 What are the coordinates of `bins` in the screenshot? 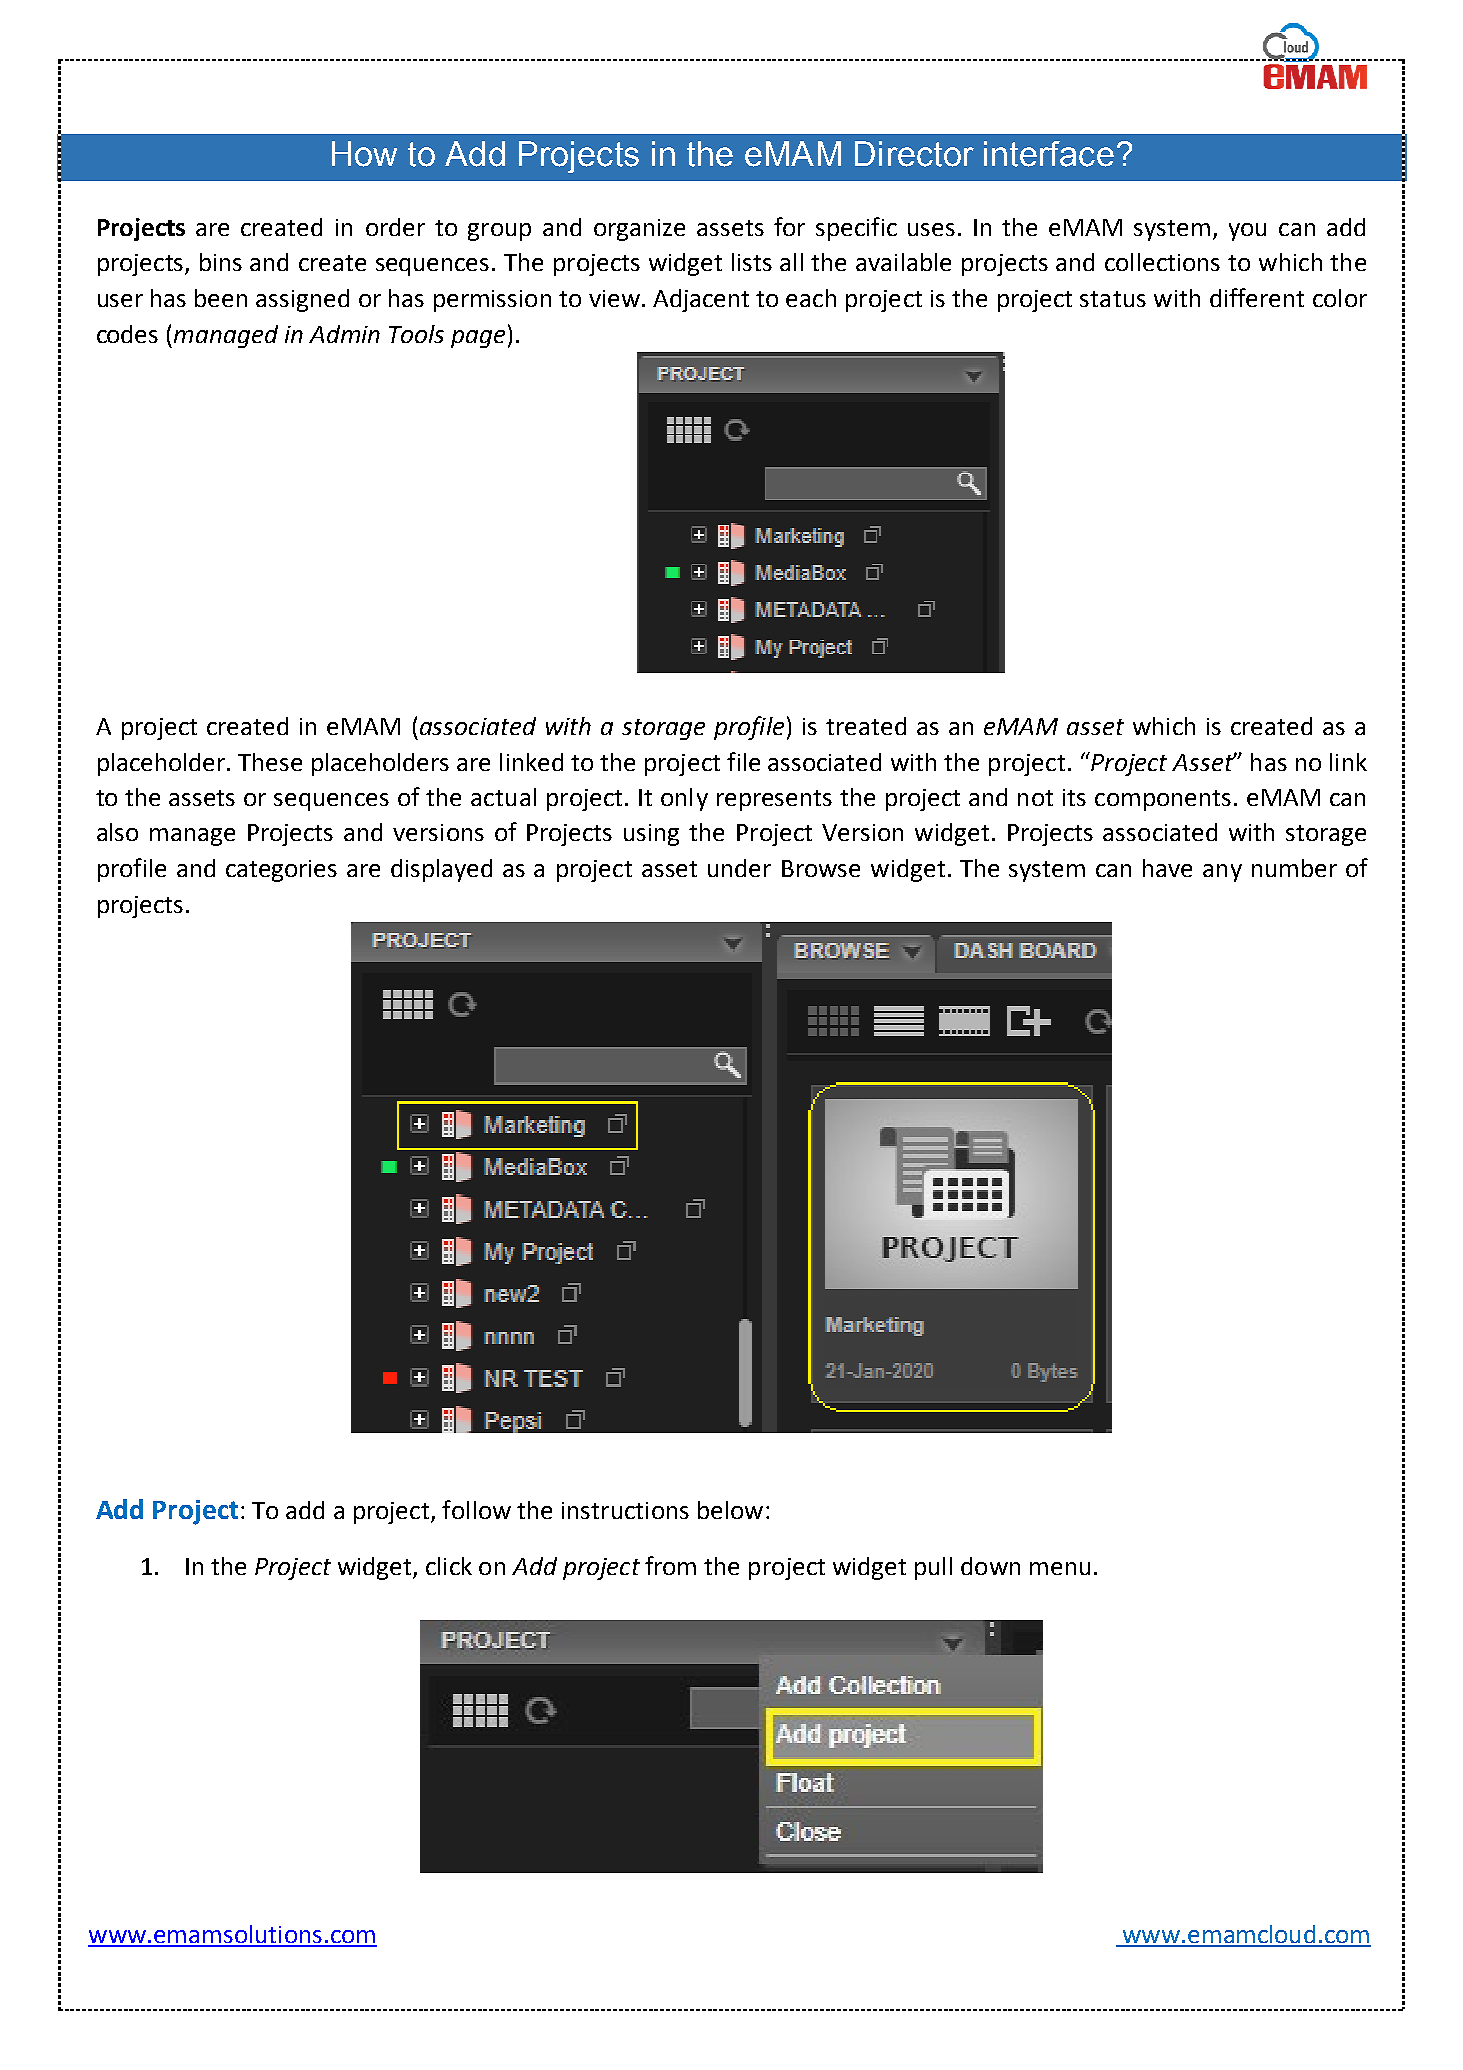 It's located at (221, 262).
